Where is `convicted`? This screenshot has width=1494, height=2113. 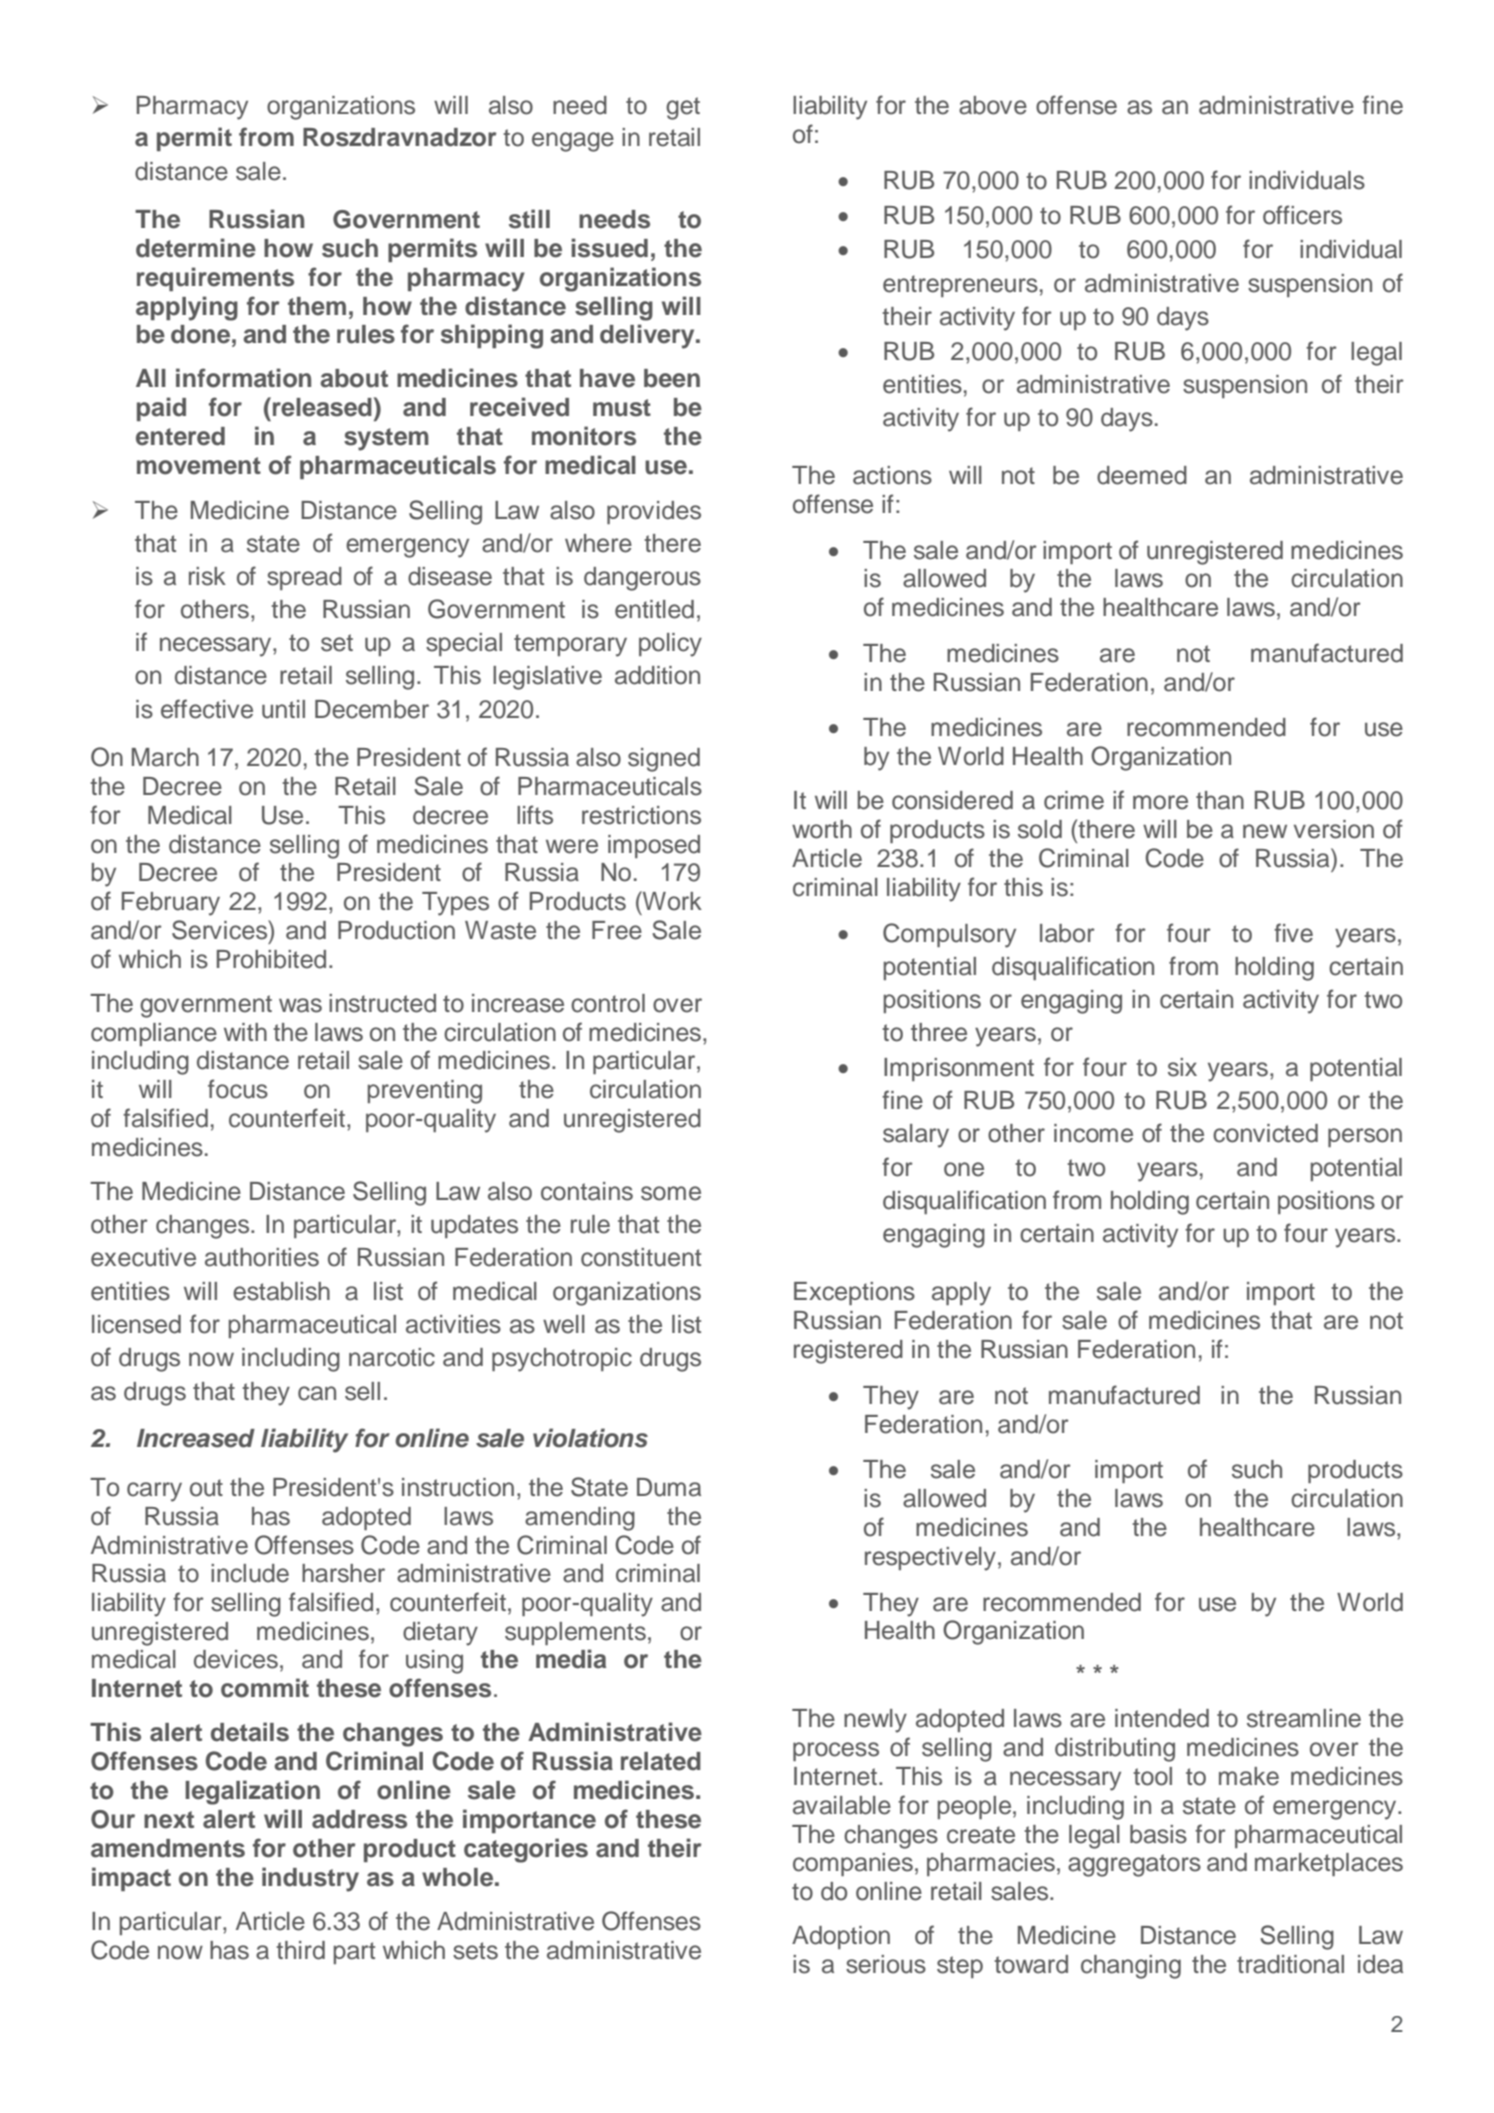 convicted is located at coordinates (1265, 1133).
